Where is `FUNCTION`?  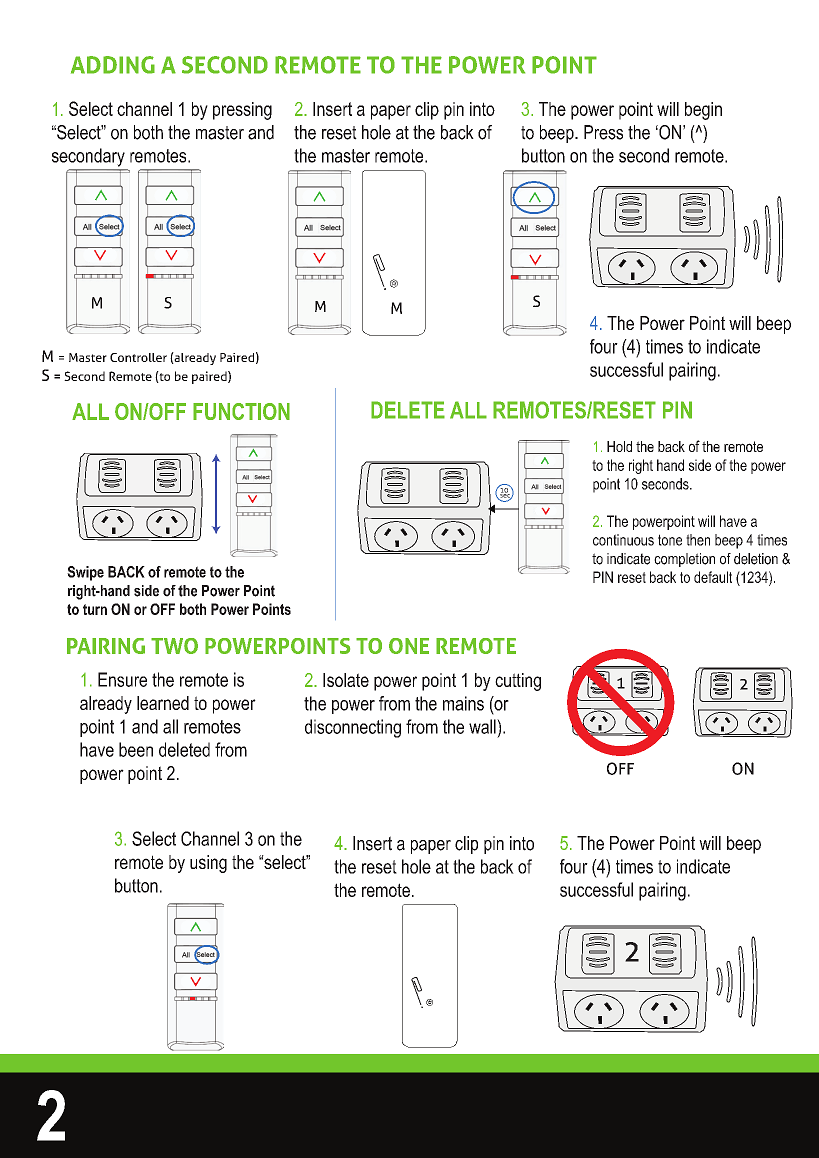 FUNCTION is located at coordinates (241, 411).
